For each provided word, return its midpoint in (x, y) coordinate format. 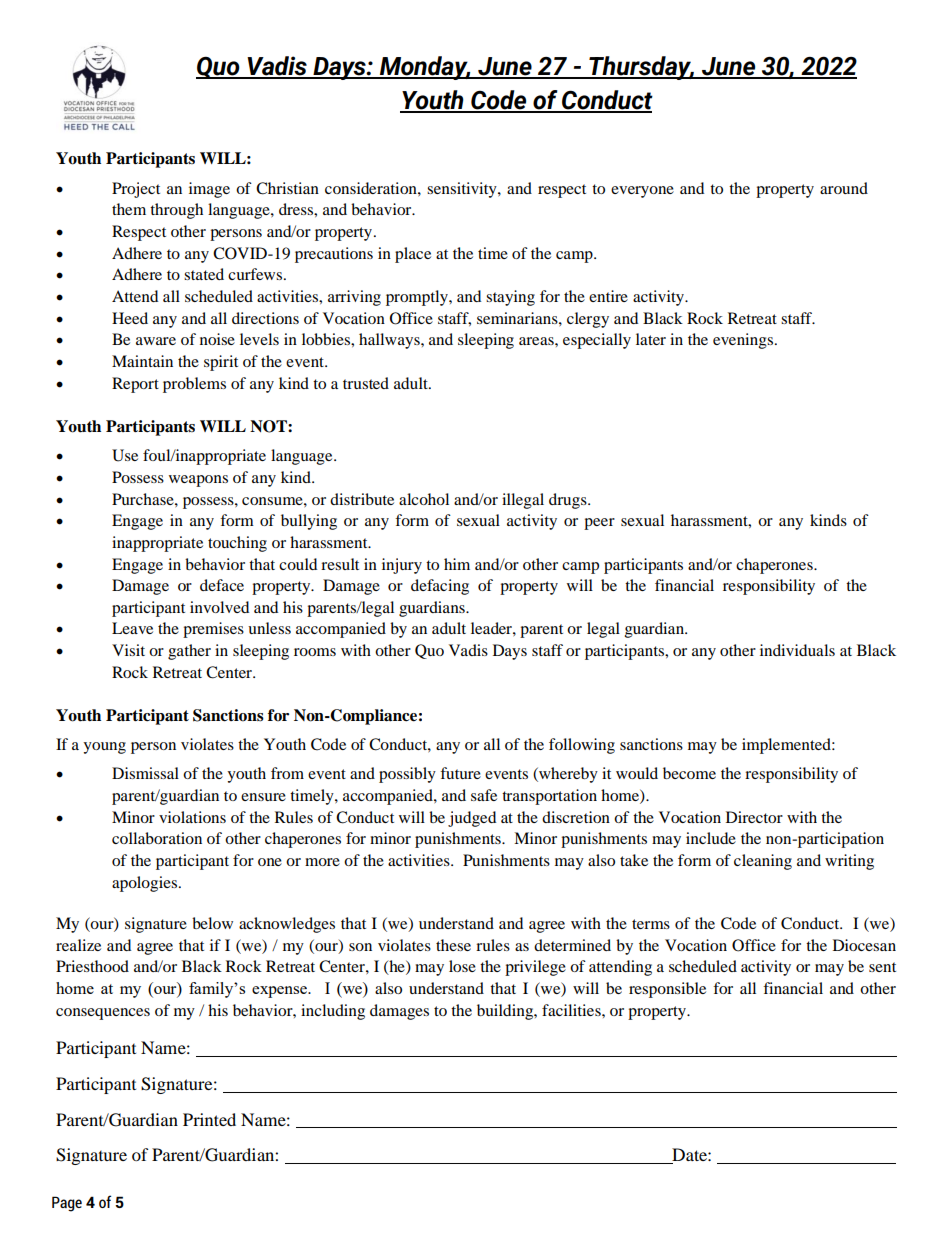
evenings (743, 341)
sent (882, 967)
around (844, 188)
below (212, 923)
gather (189, 652)
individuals (797, 650)
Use (125, 455)
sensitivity (463, 190)
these (453, 945)
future (460, 773)
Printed (209, 1119)
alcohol (424, 499)
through (176, 211)
